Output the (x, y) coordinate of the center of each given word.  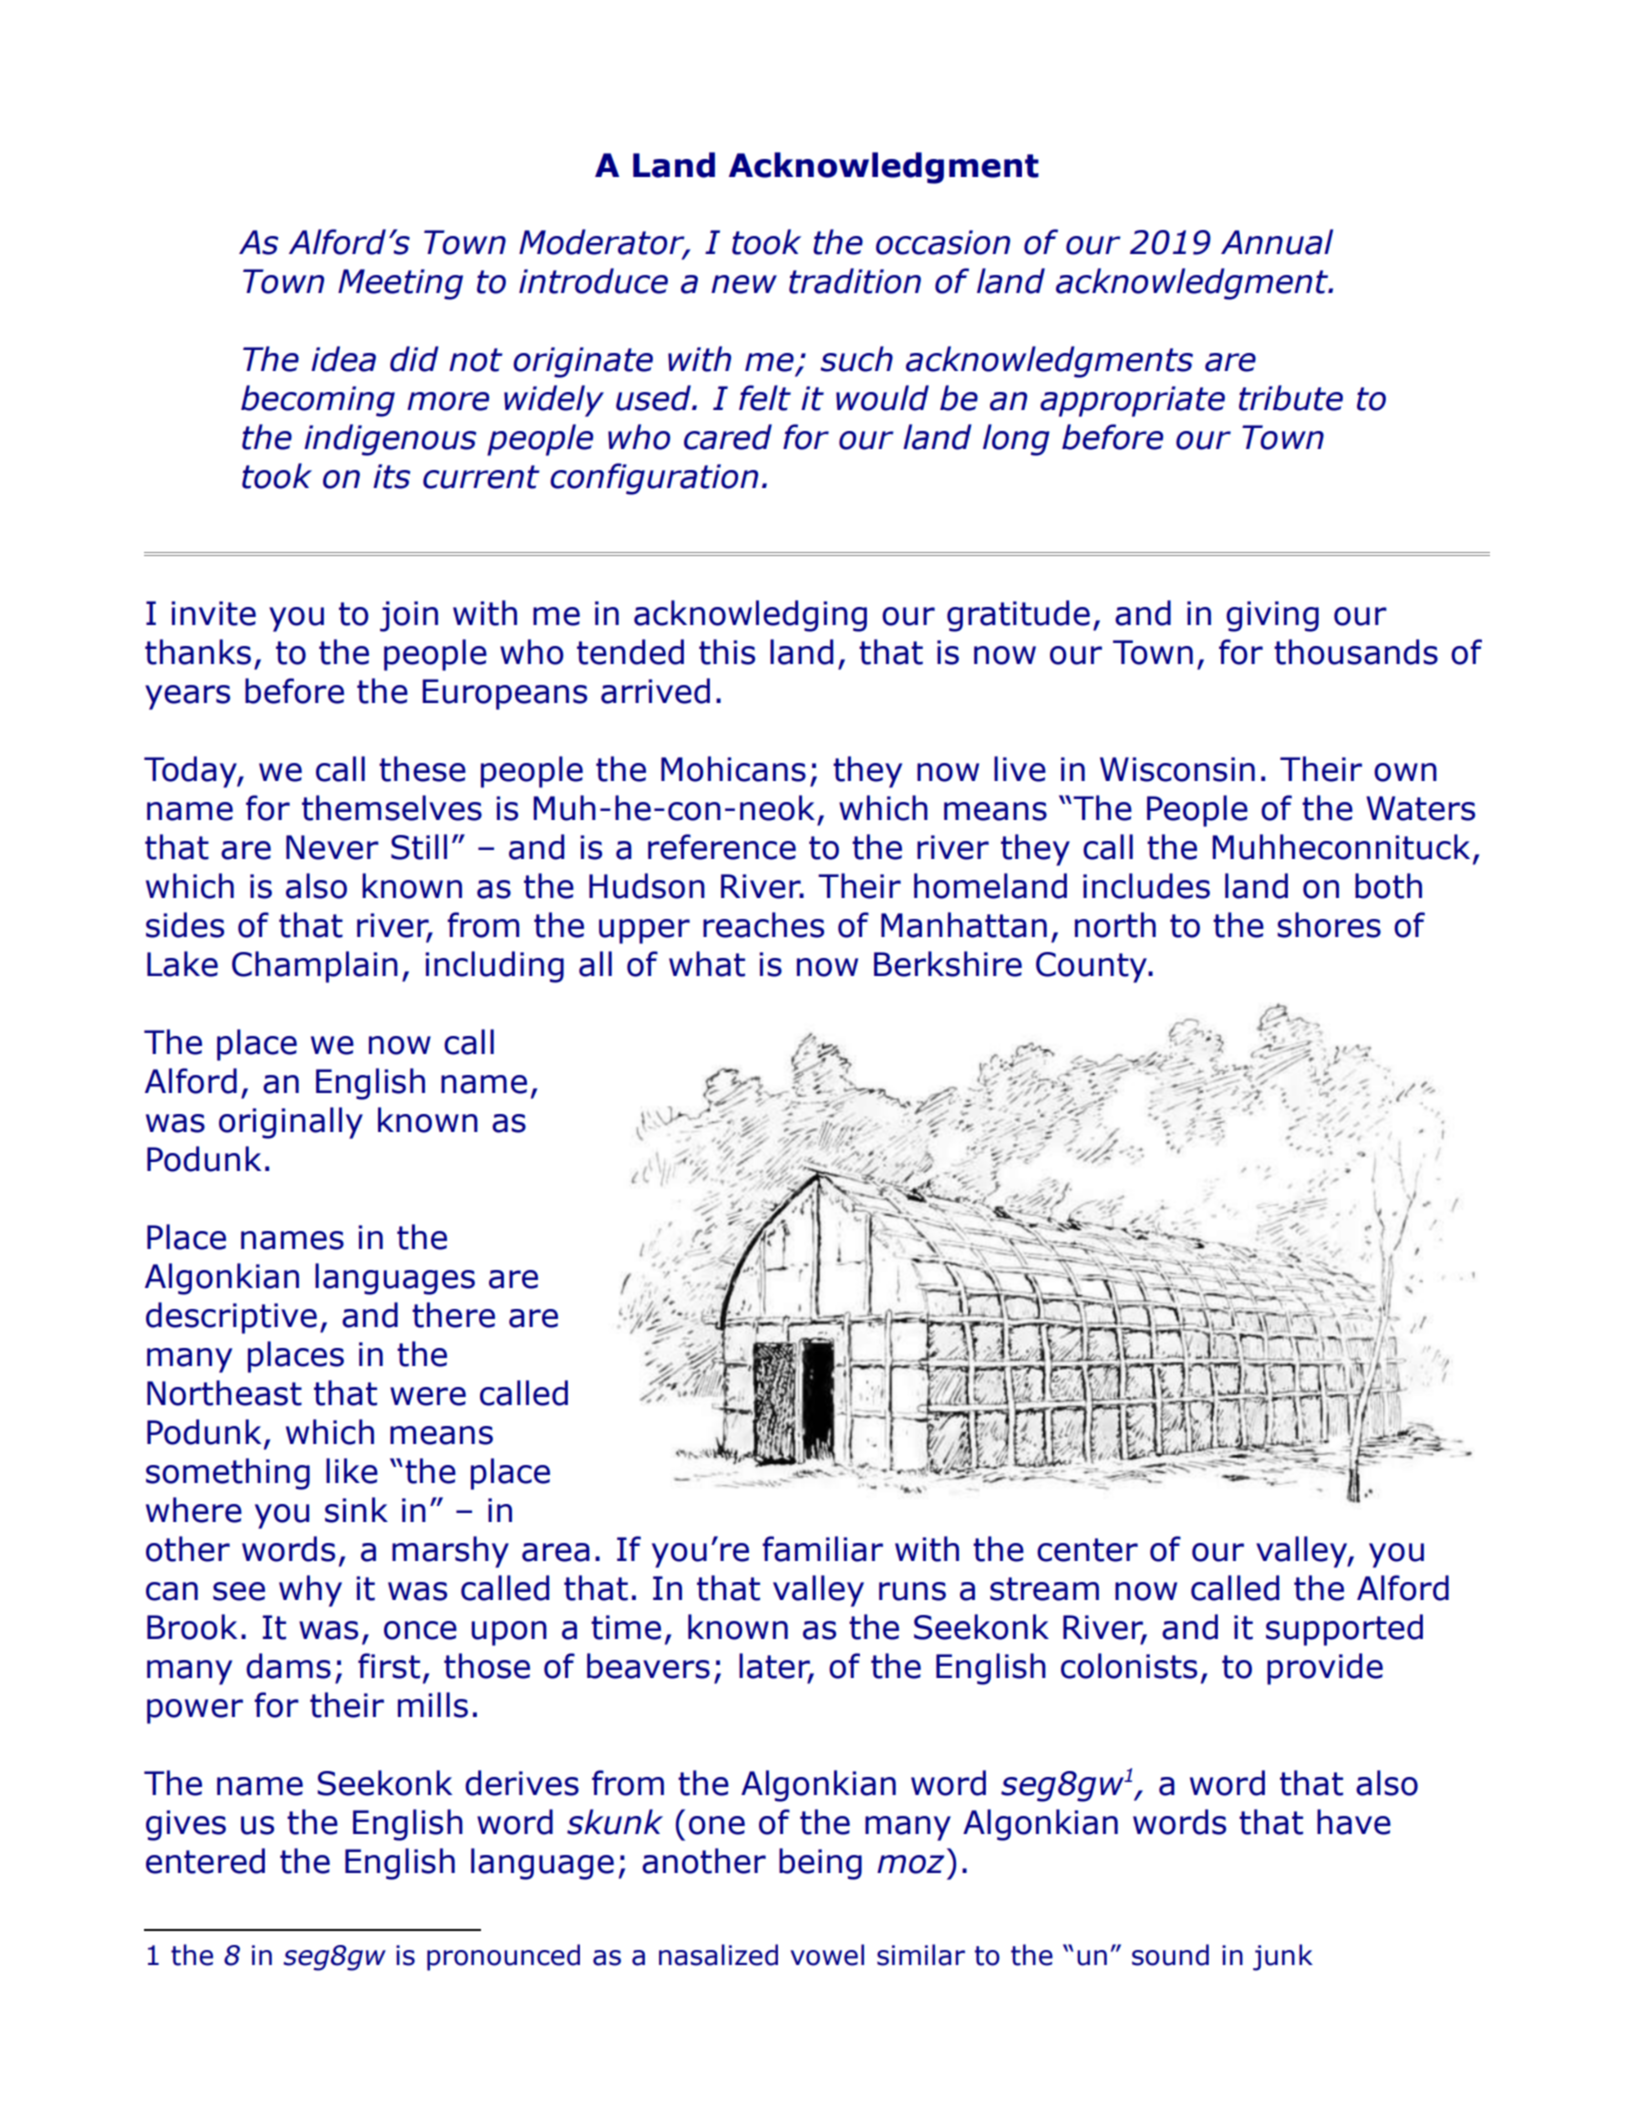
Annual (1277, 242)
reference (722, 847)
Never (332, 847)
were (428, 1396)
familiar (822, 1549)
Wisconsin (1177, 769)
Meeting (400, 284)
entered (205, 1861)
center (1087, 1550)
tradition (855, 281)
